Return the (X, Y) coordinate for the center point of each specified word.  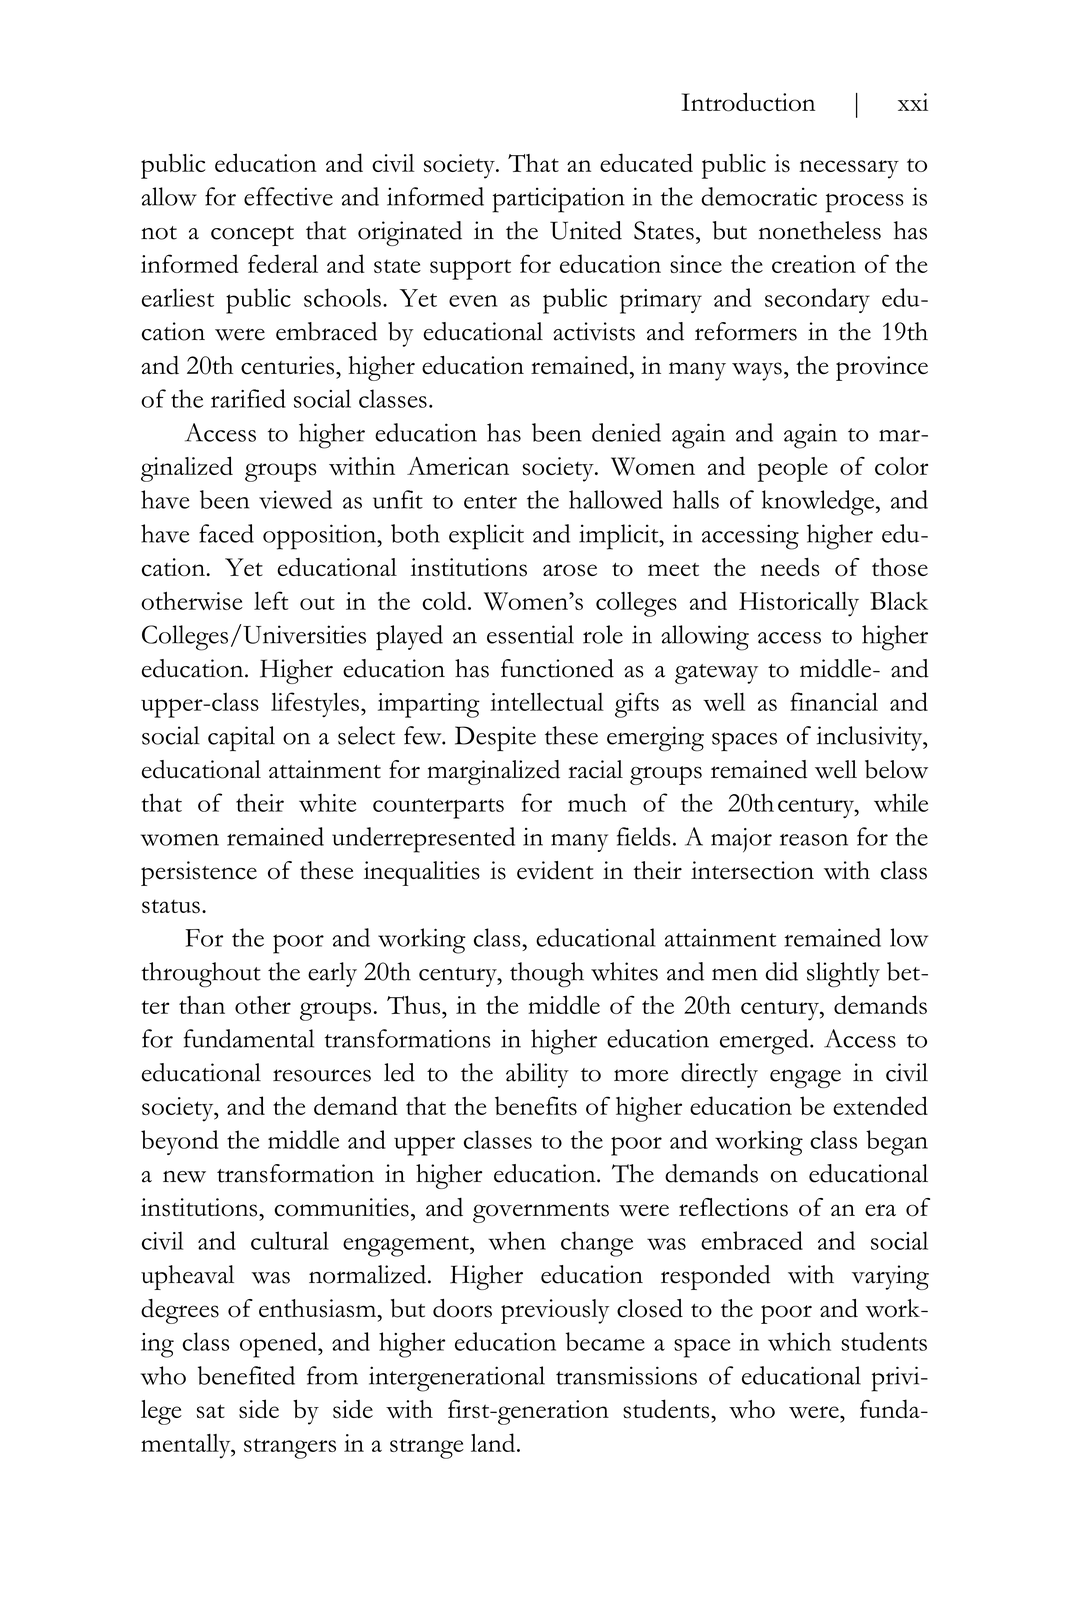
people (793, 469)
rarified (248, 398)
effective (288, 196)
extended (880, 1105)
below (896, 769)
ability (537, 1075)
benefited (246, 1375)
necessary (849, 169)
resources (322, 1075)
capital (241, 738)
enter (490, 502)
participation (558, 200)
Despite (495, 738)
